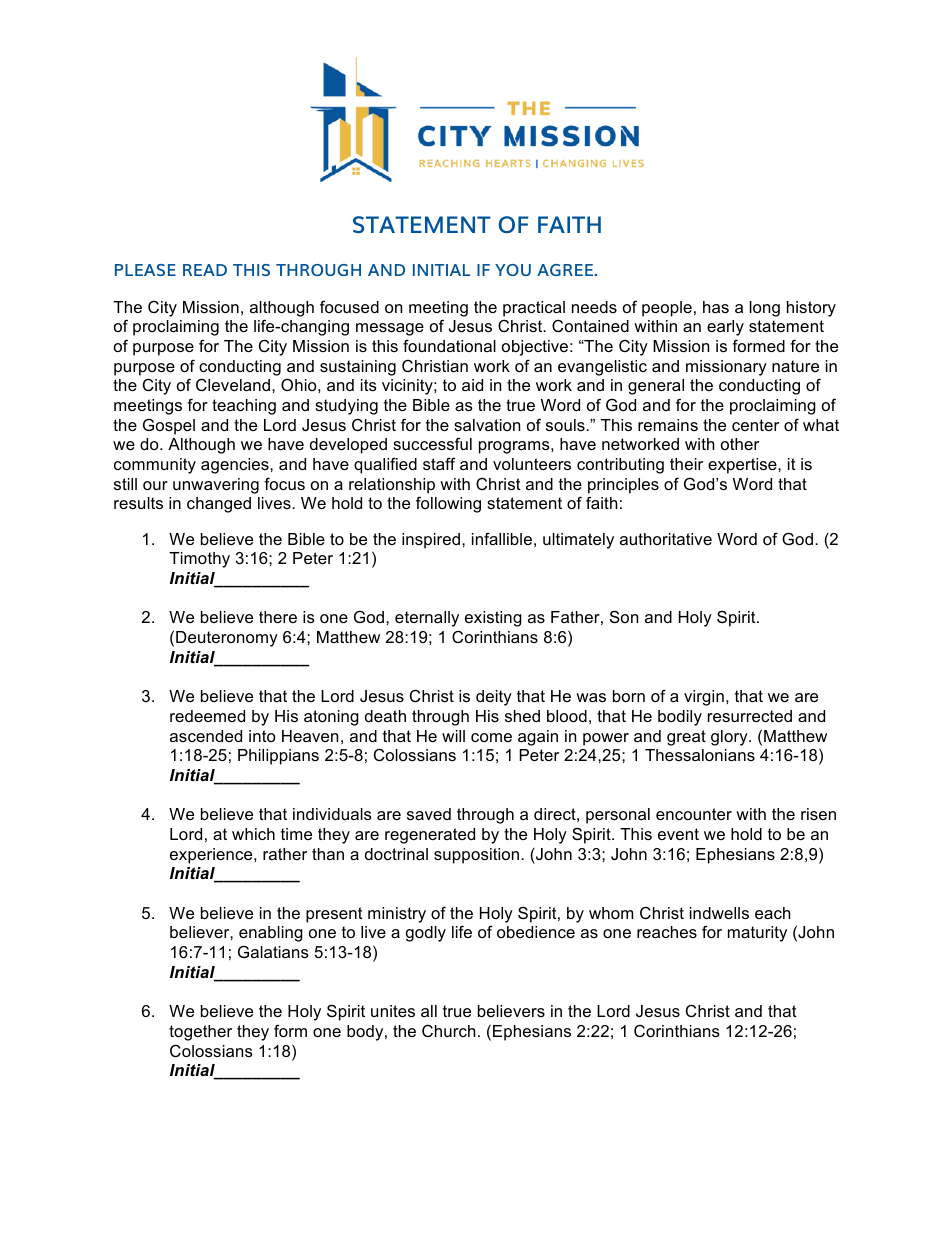 This screenshot has height=1233, width=952. What do you see at coordinates (227, 639) in the screenshot?
I see `Deuteronomy` at bounding box center [227, 639].
